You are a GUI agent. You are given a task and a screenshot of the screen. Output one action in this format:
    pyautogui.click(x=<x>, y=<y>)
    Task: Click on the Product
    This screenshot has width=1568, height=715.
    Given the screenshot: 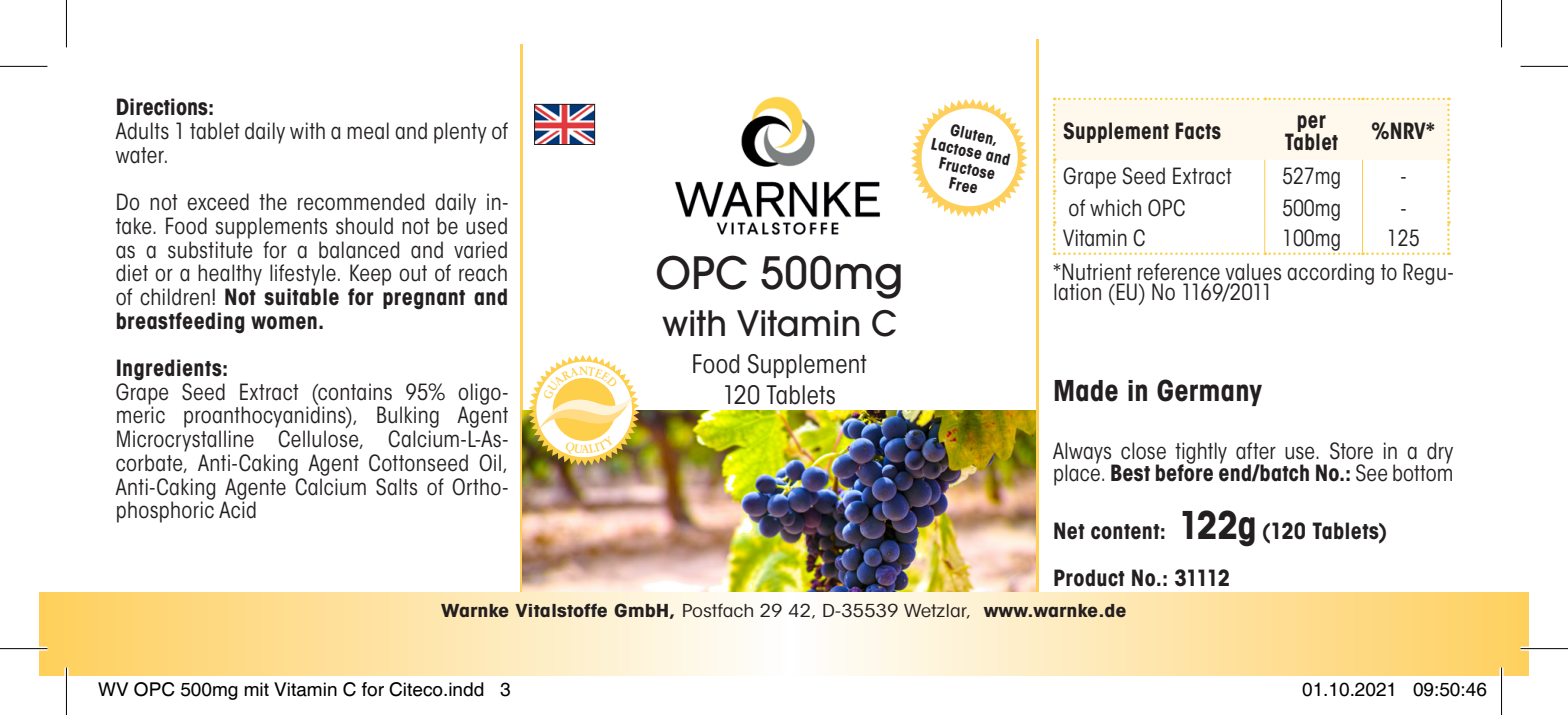 What is the action you would take?
    pyautogui.click(x=1089, y=578)
